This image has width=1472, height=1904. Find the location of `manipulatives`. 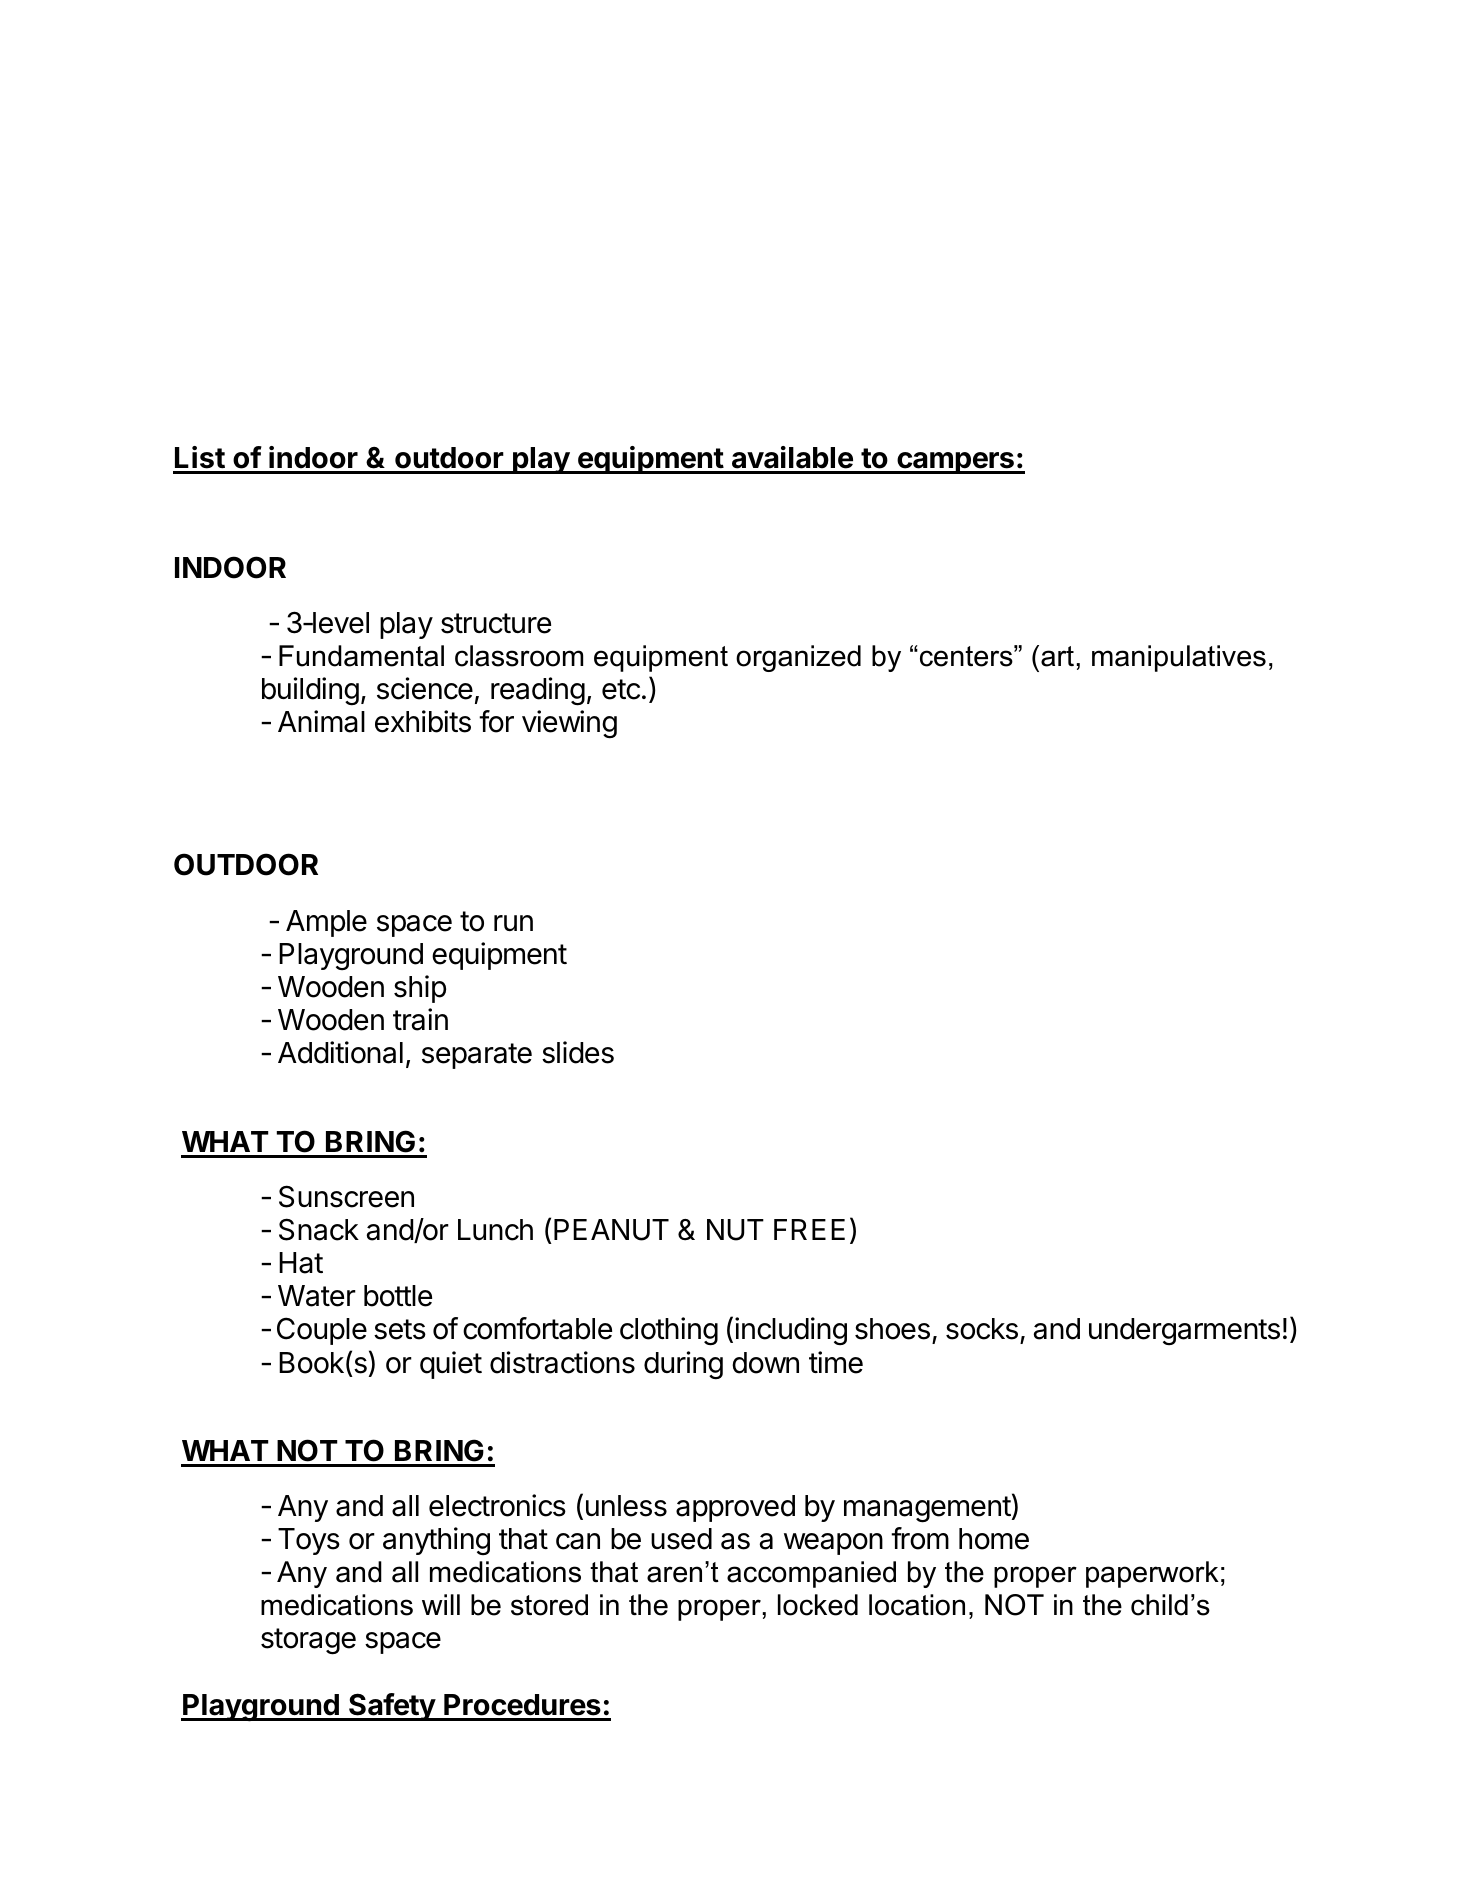

manipulatives is located at coordinates (1179, 658).
